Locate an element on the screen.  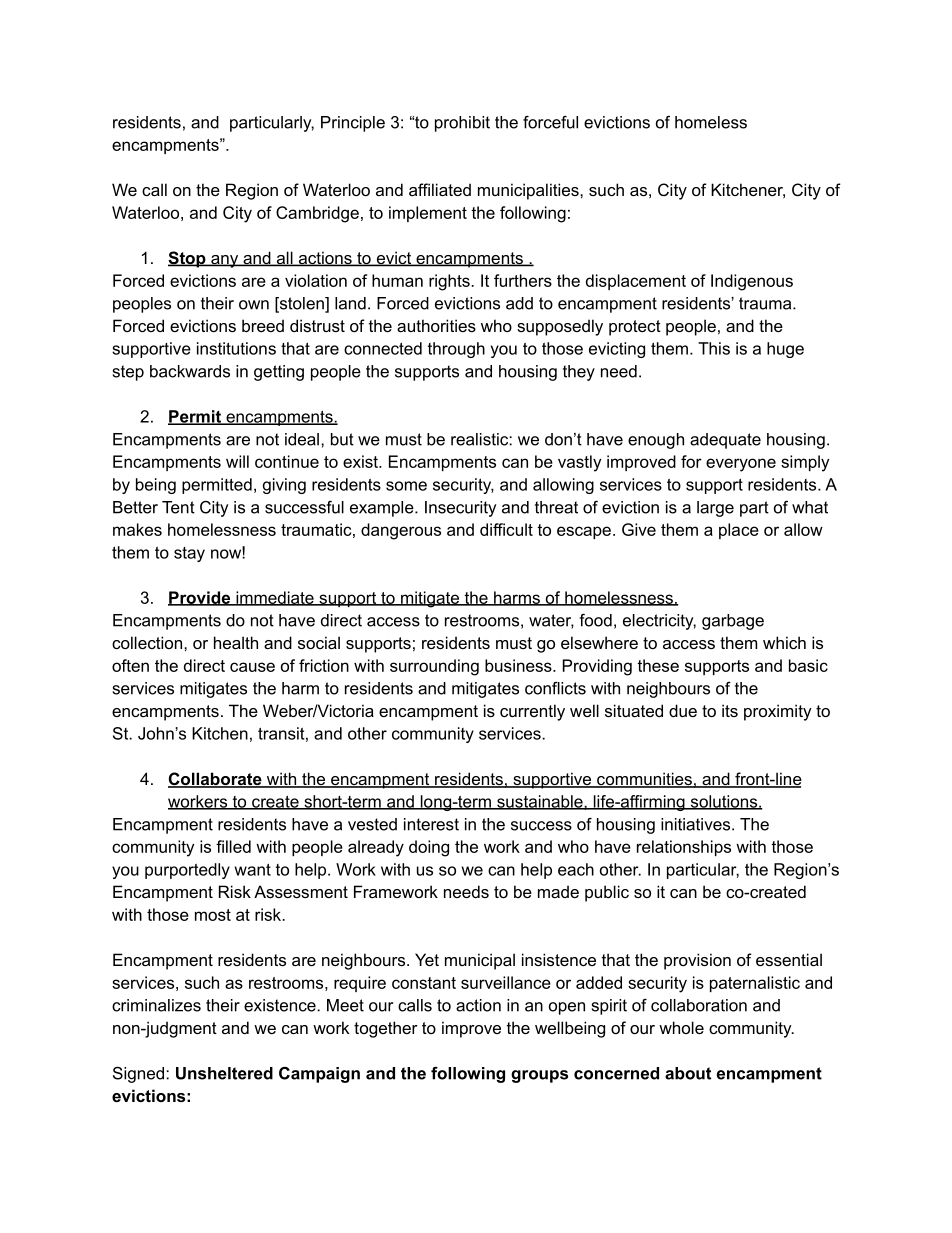
filled is located at coordinates (233, 846).
